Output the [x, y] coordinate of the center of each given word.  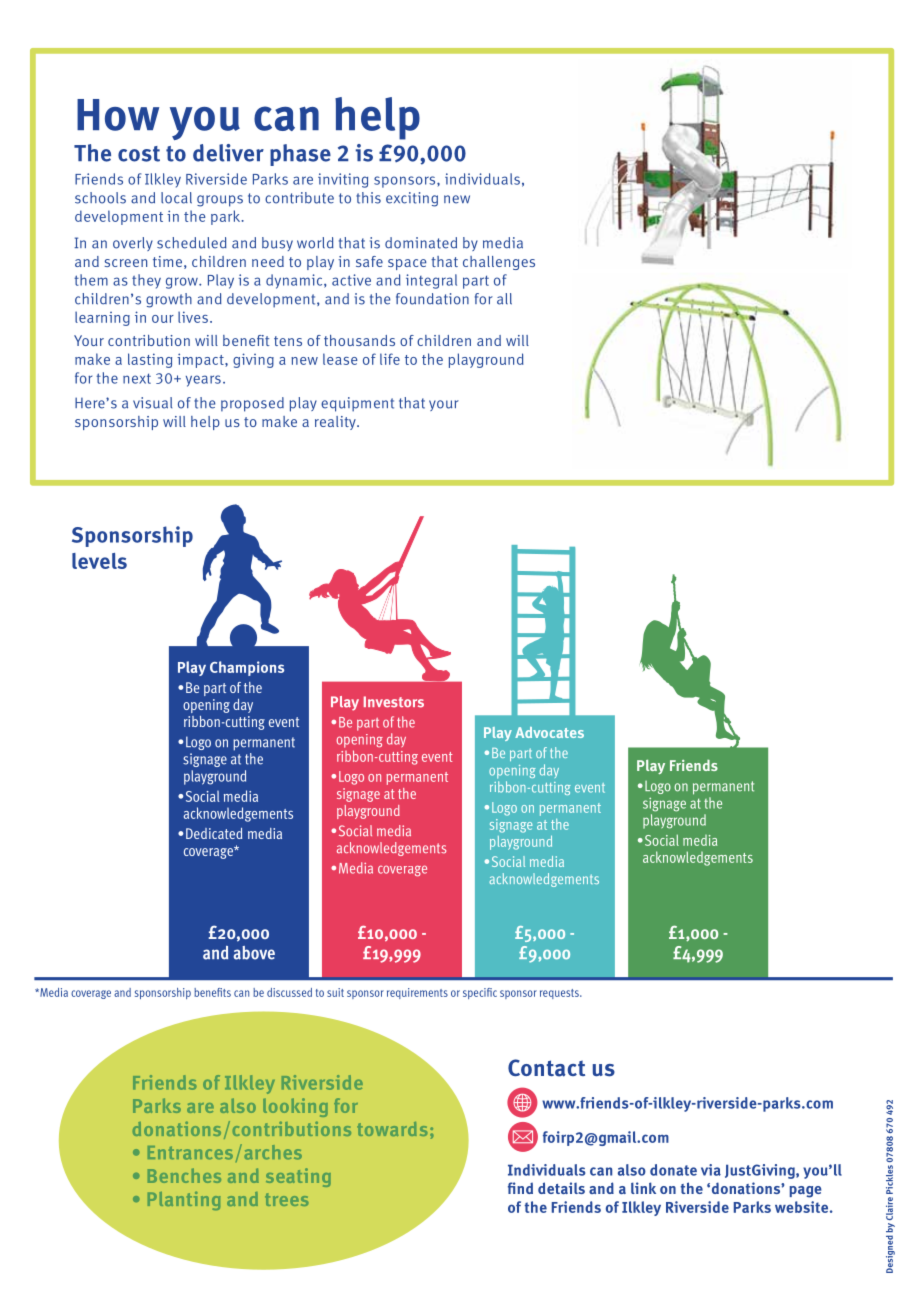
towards [392, 1129]
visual [152, 403]
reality [336, 423]
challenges [499, 263]
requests [560, 994]
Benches [184, 1175]
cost [139, 154]
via [711, 1170]
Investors [394, 702]
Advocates [549, 732]
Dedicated [214, 833]
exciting [412, 199]
